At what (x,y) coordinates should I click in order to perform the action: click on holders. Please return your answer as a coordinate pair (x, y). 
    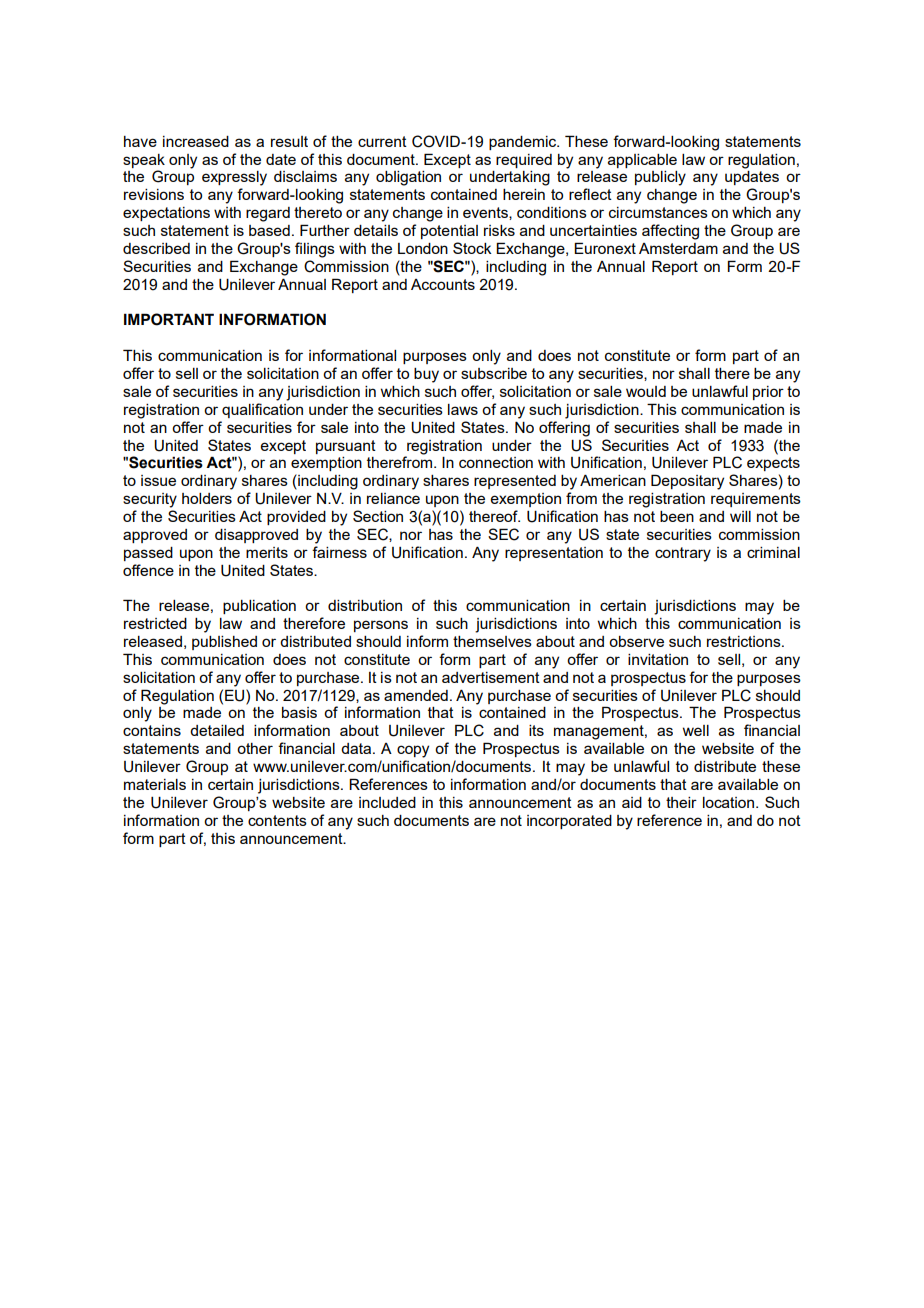
    Looking at the image, I should click on (207, 498).
